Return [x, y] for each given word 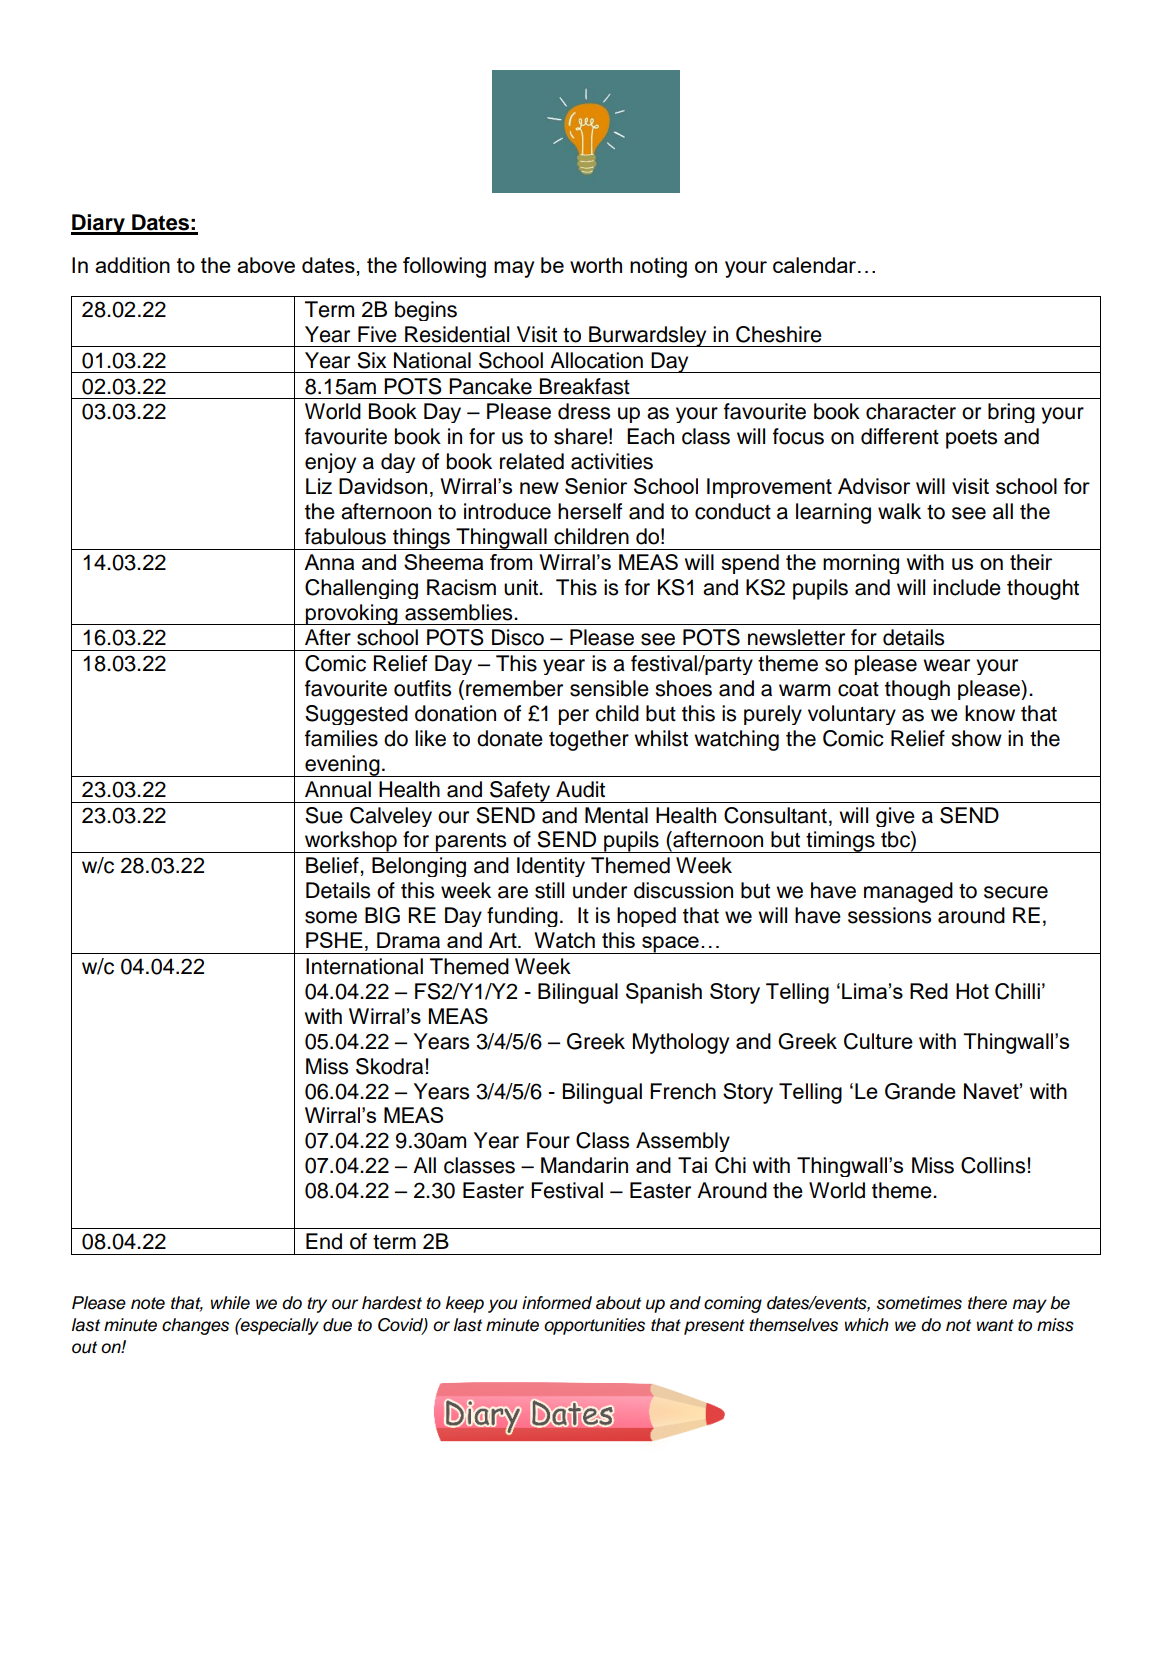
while [230, 1303]
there [987, 1303]
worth [596, 265]
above [266, 265]
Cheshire [779, 334]
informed [557, 1303]
